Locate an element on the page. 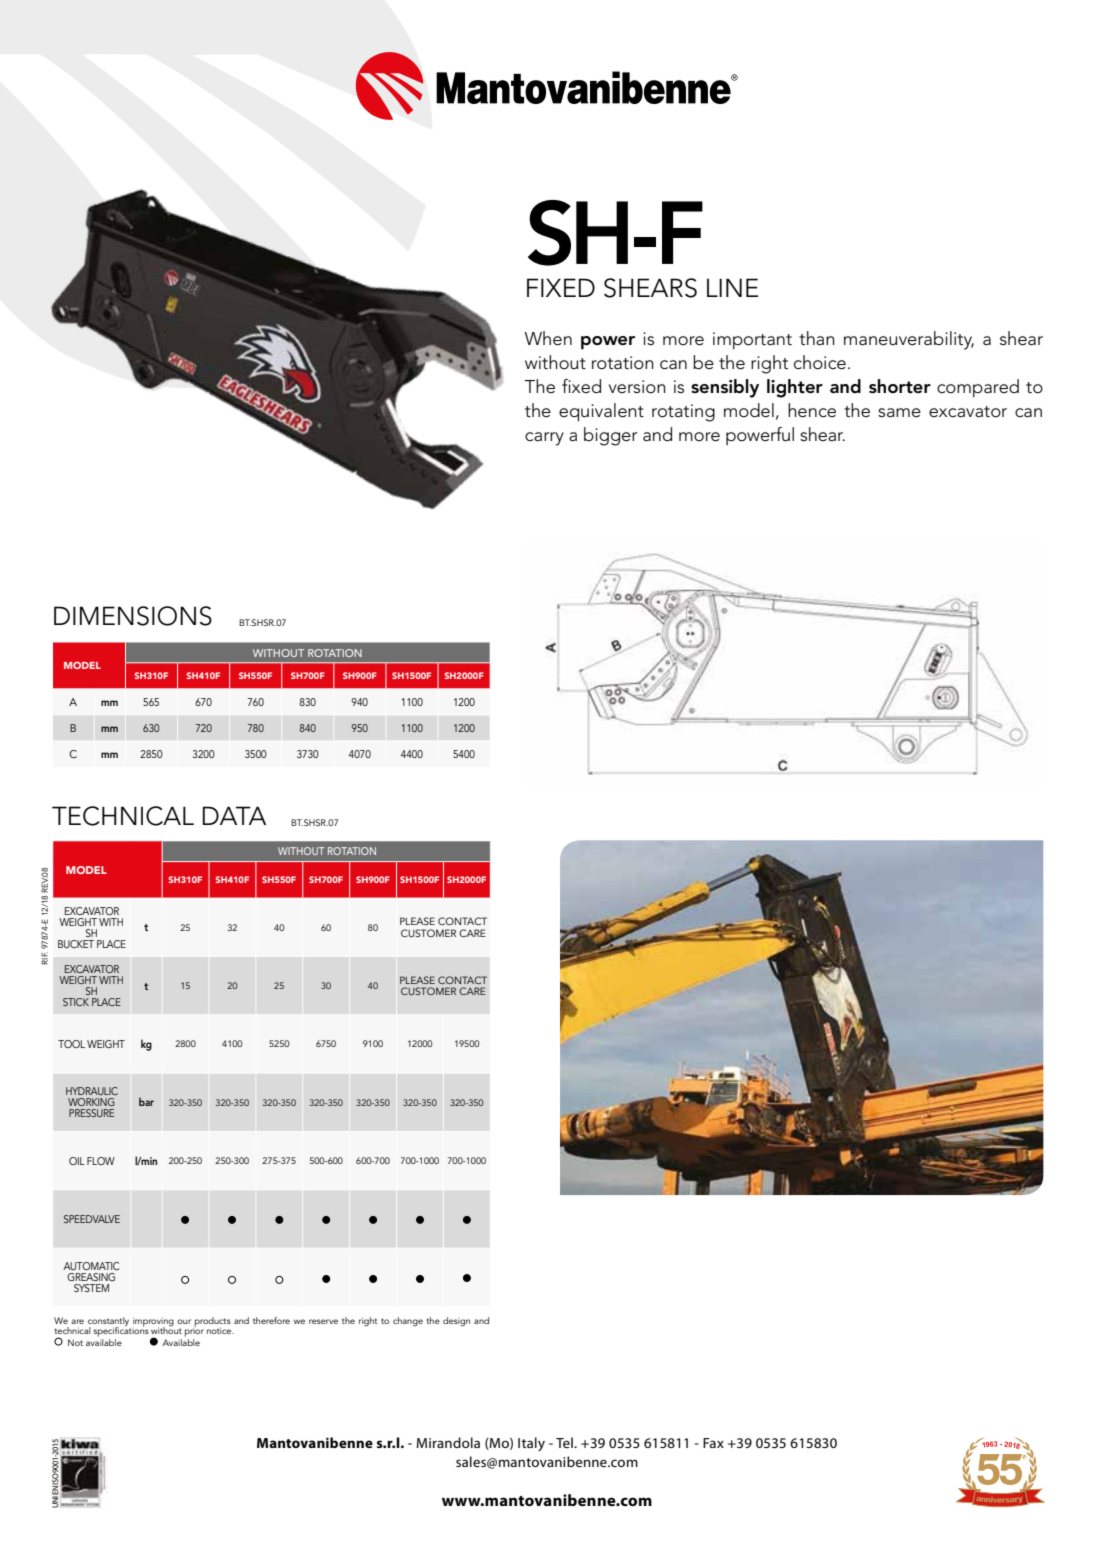 The width and height of the image is (1094, 1547). Fax is located at coordinates (713, 1443).
